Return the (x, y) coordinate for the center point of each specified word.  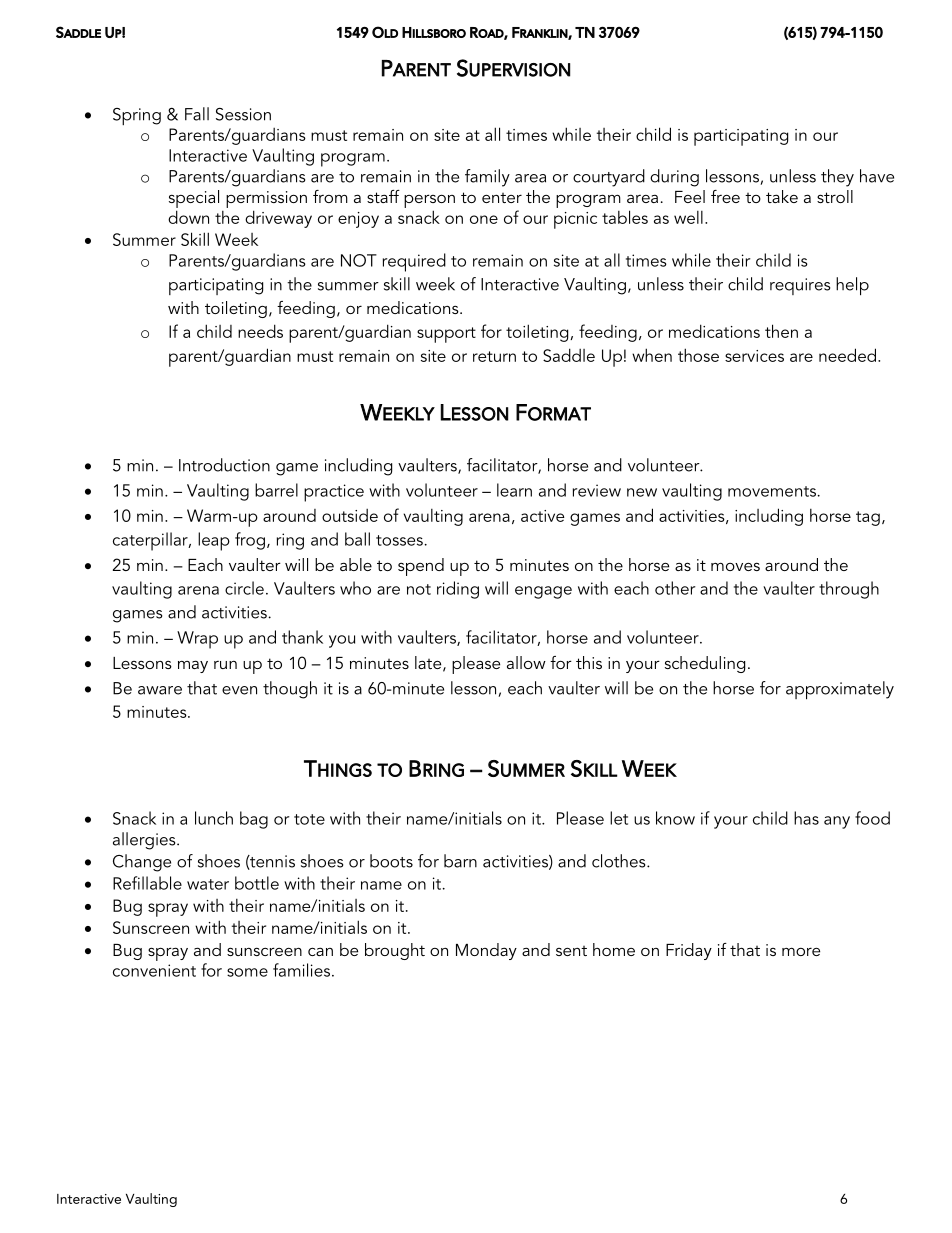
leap (214, 541)
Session (243, 114)
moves (735, 566)
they (837, 178)
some (247, 972)
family (487, 178)
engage (543, 592)
